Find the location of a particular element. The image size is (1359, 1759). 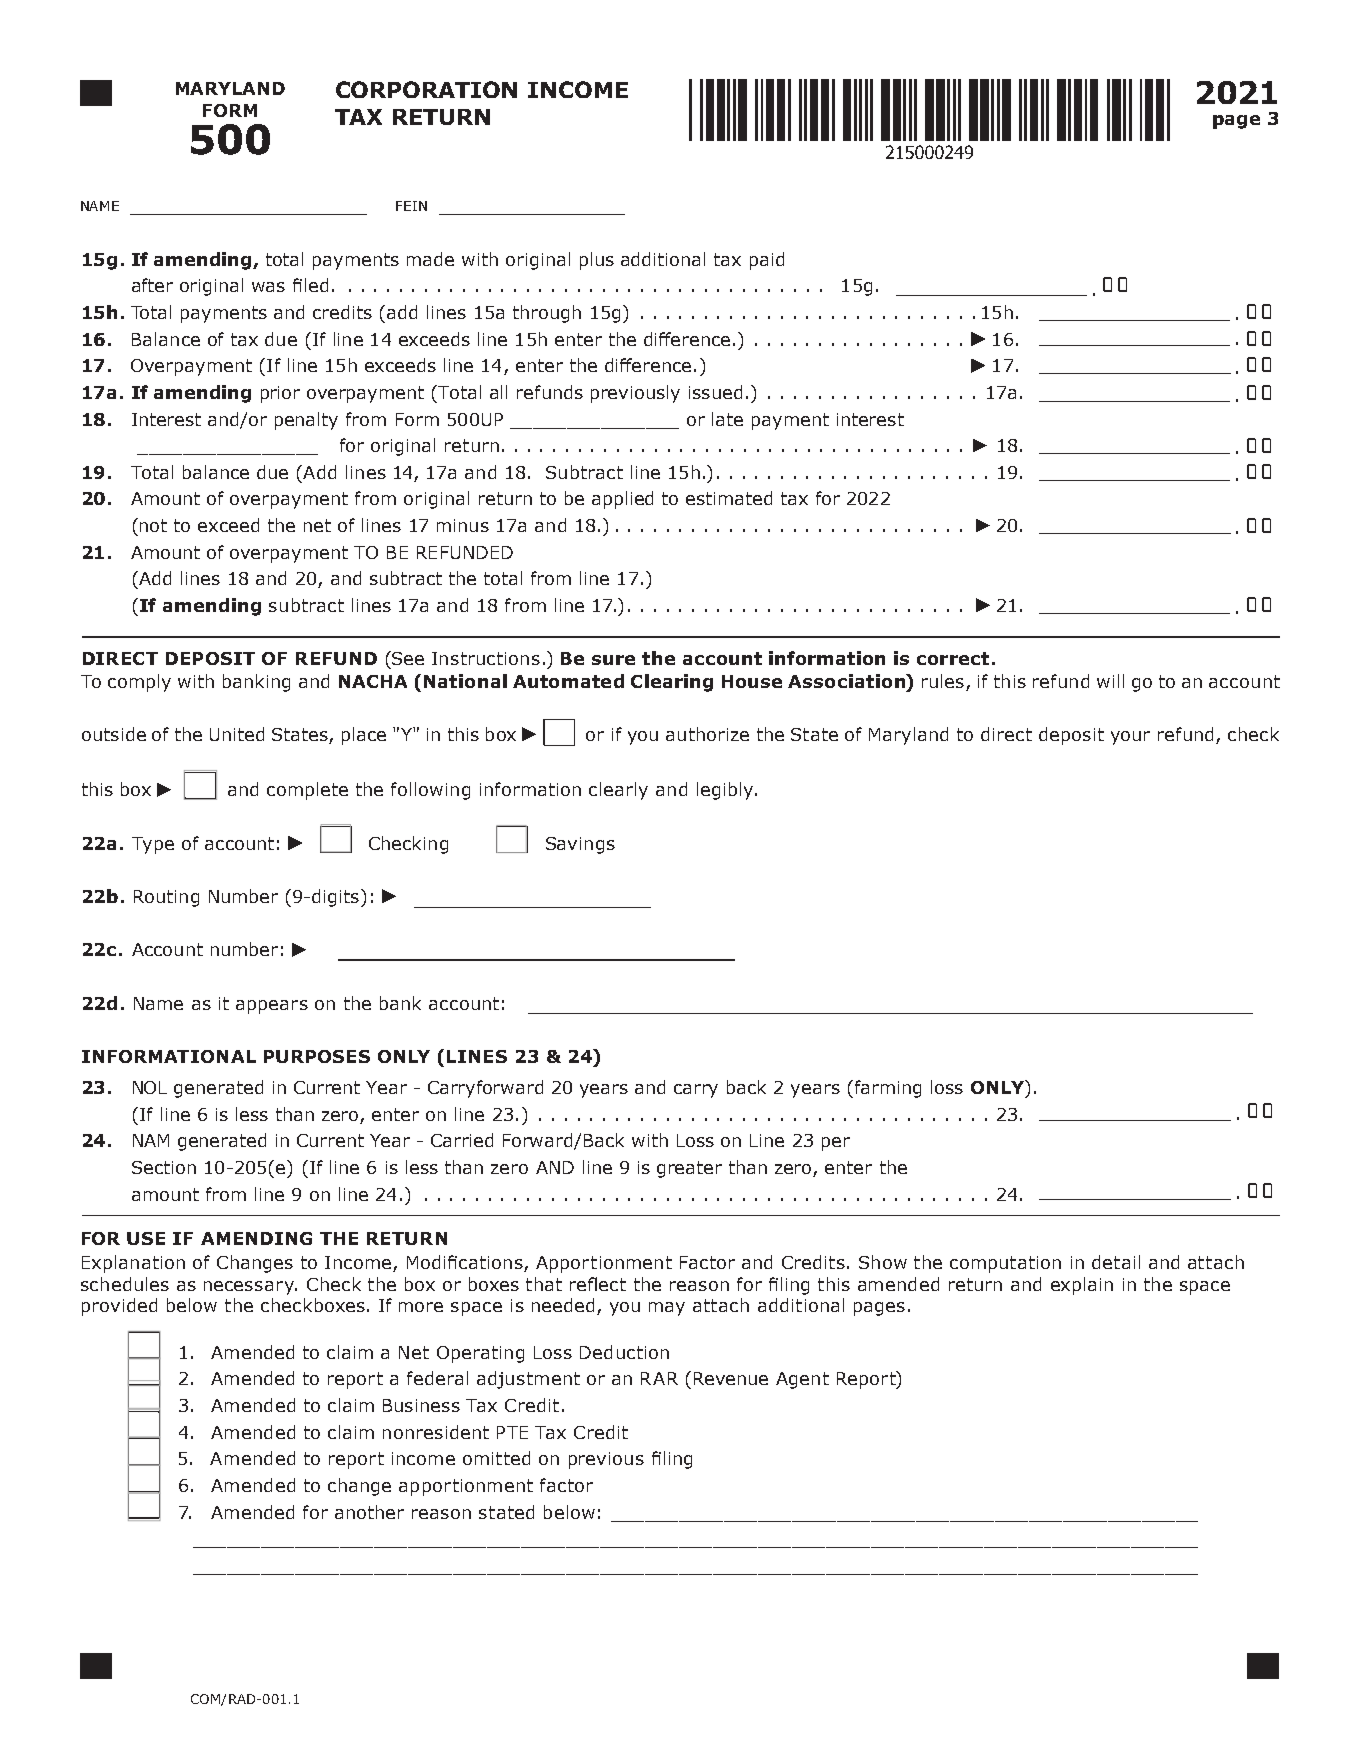

appears is located at coordinates (272, 1007).
